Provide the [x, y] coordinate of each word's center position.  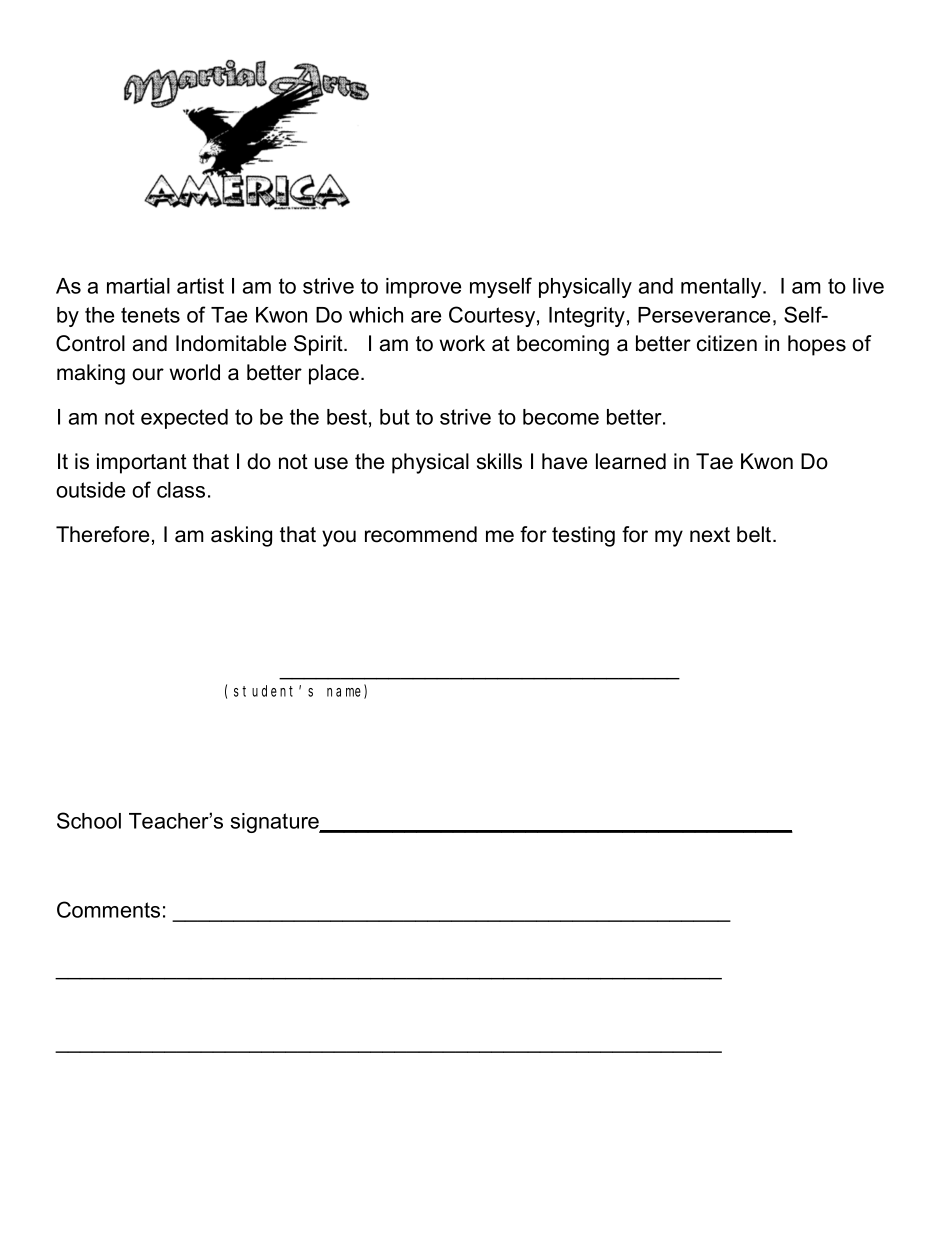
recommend [421, 534]
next [710, 535]
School [89, 820]
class [181, 490]
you [339, 538]
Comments [108, 909]
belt [755, 534]
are [426, 317]
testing [583, 536]
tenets [150, 315]
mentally [722, 288]
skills [499, 461]
